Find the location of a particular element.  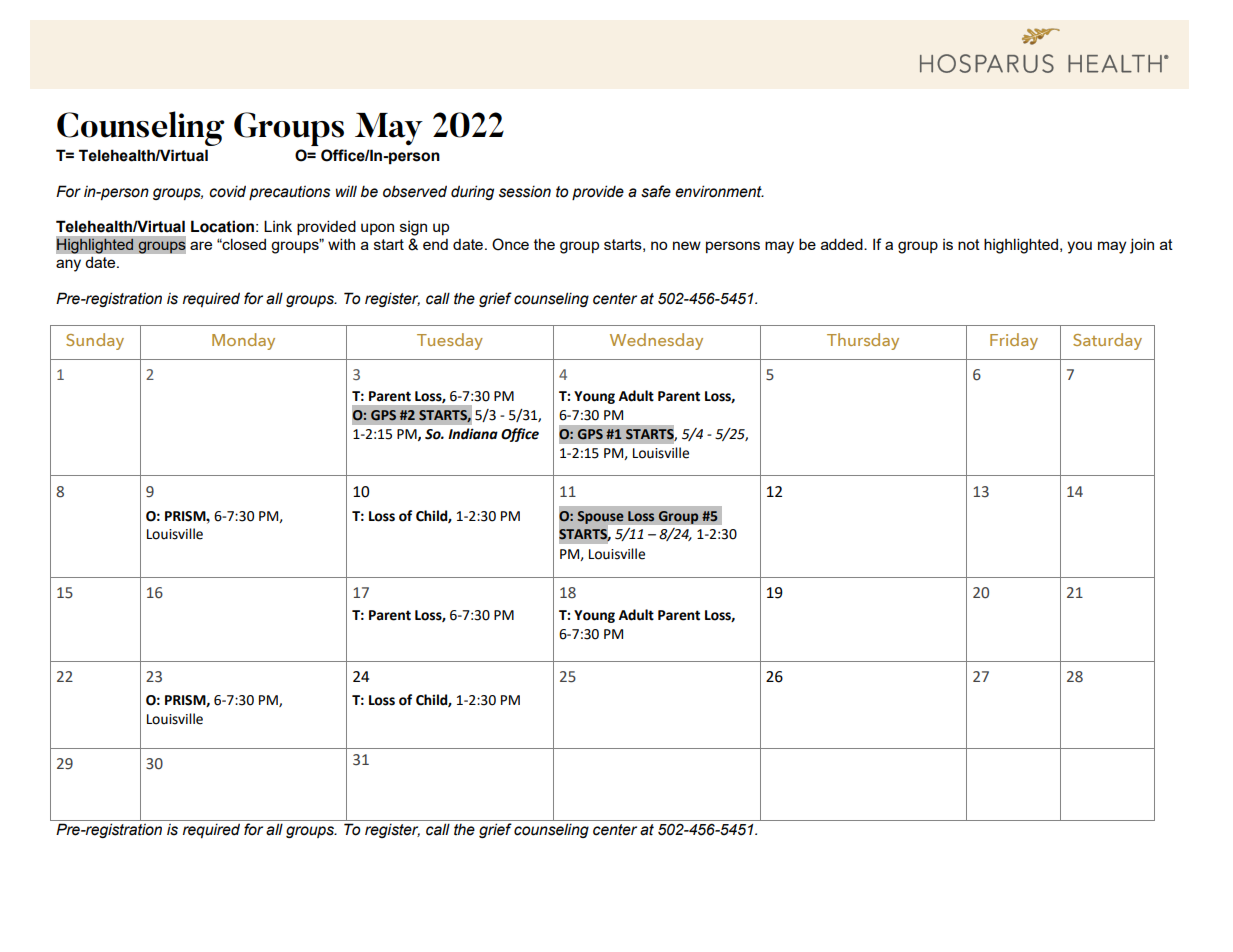

Spouse is located at coordinates (601, 518).
